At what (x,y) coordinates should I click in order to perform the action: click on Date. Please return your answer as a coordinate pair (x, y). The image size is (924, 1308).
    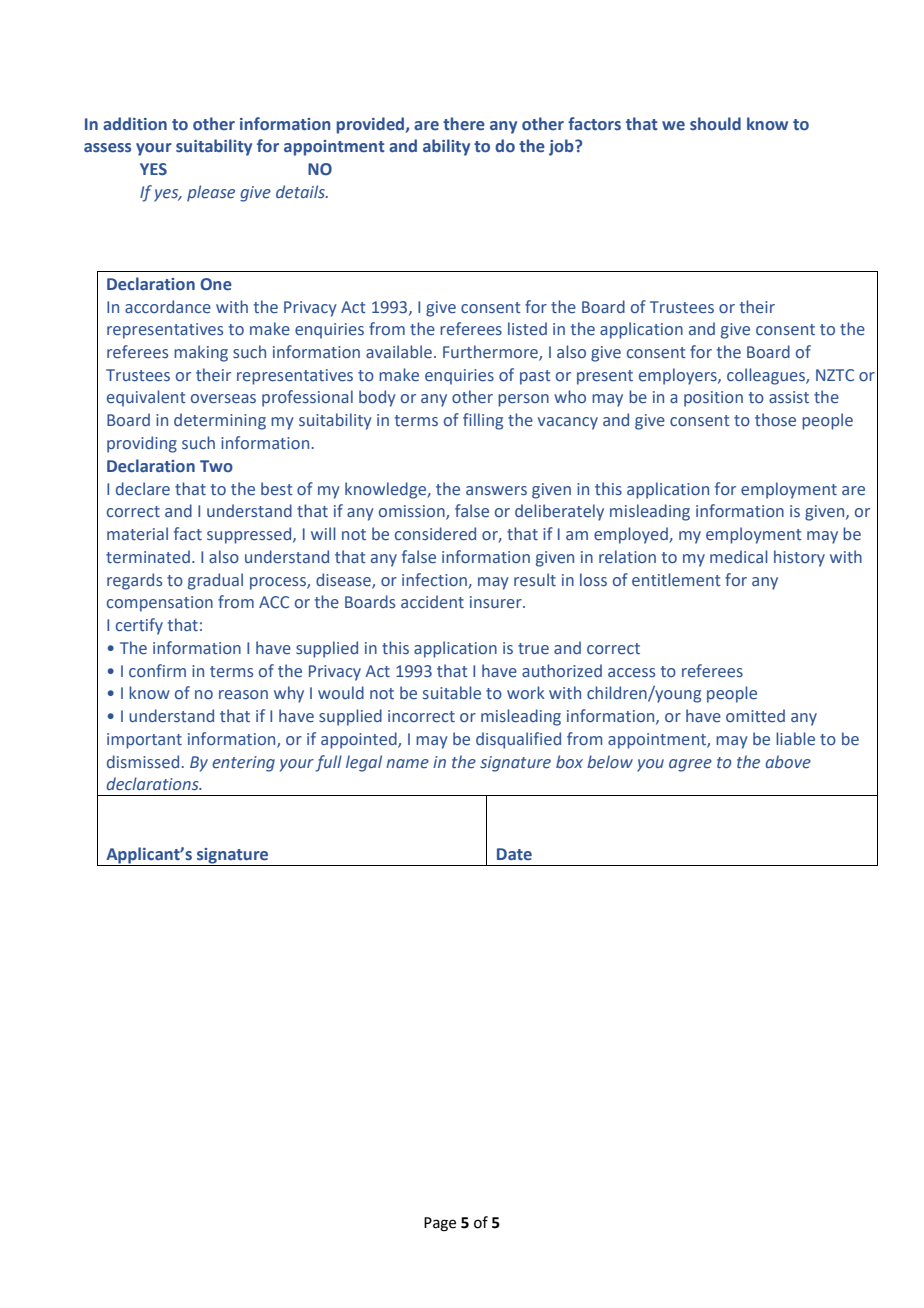
    Looking at the image, I should click on (514, 854).
